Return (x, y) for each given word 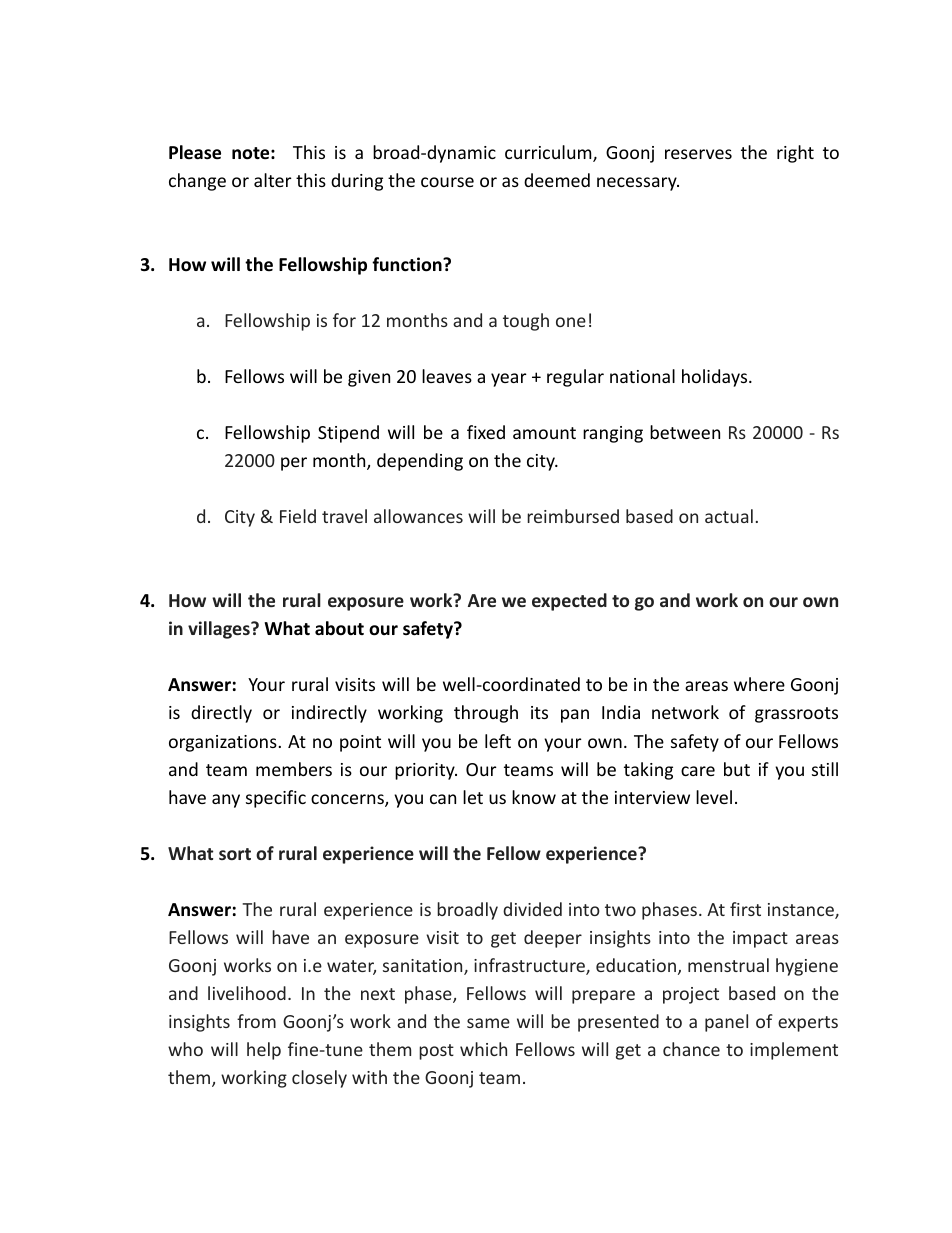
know (534, 797)
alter (273, 180)
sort (235, 854)
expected (569, 602)
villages (220, 630)
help (264, 1051)
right (795, 154)
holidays (716, 378)
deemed (557, 180)
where (759, 684)
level (714, 797)
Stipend (348, 434)
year (509, 380)
